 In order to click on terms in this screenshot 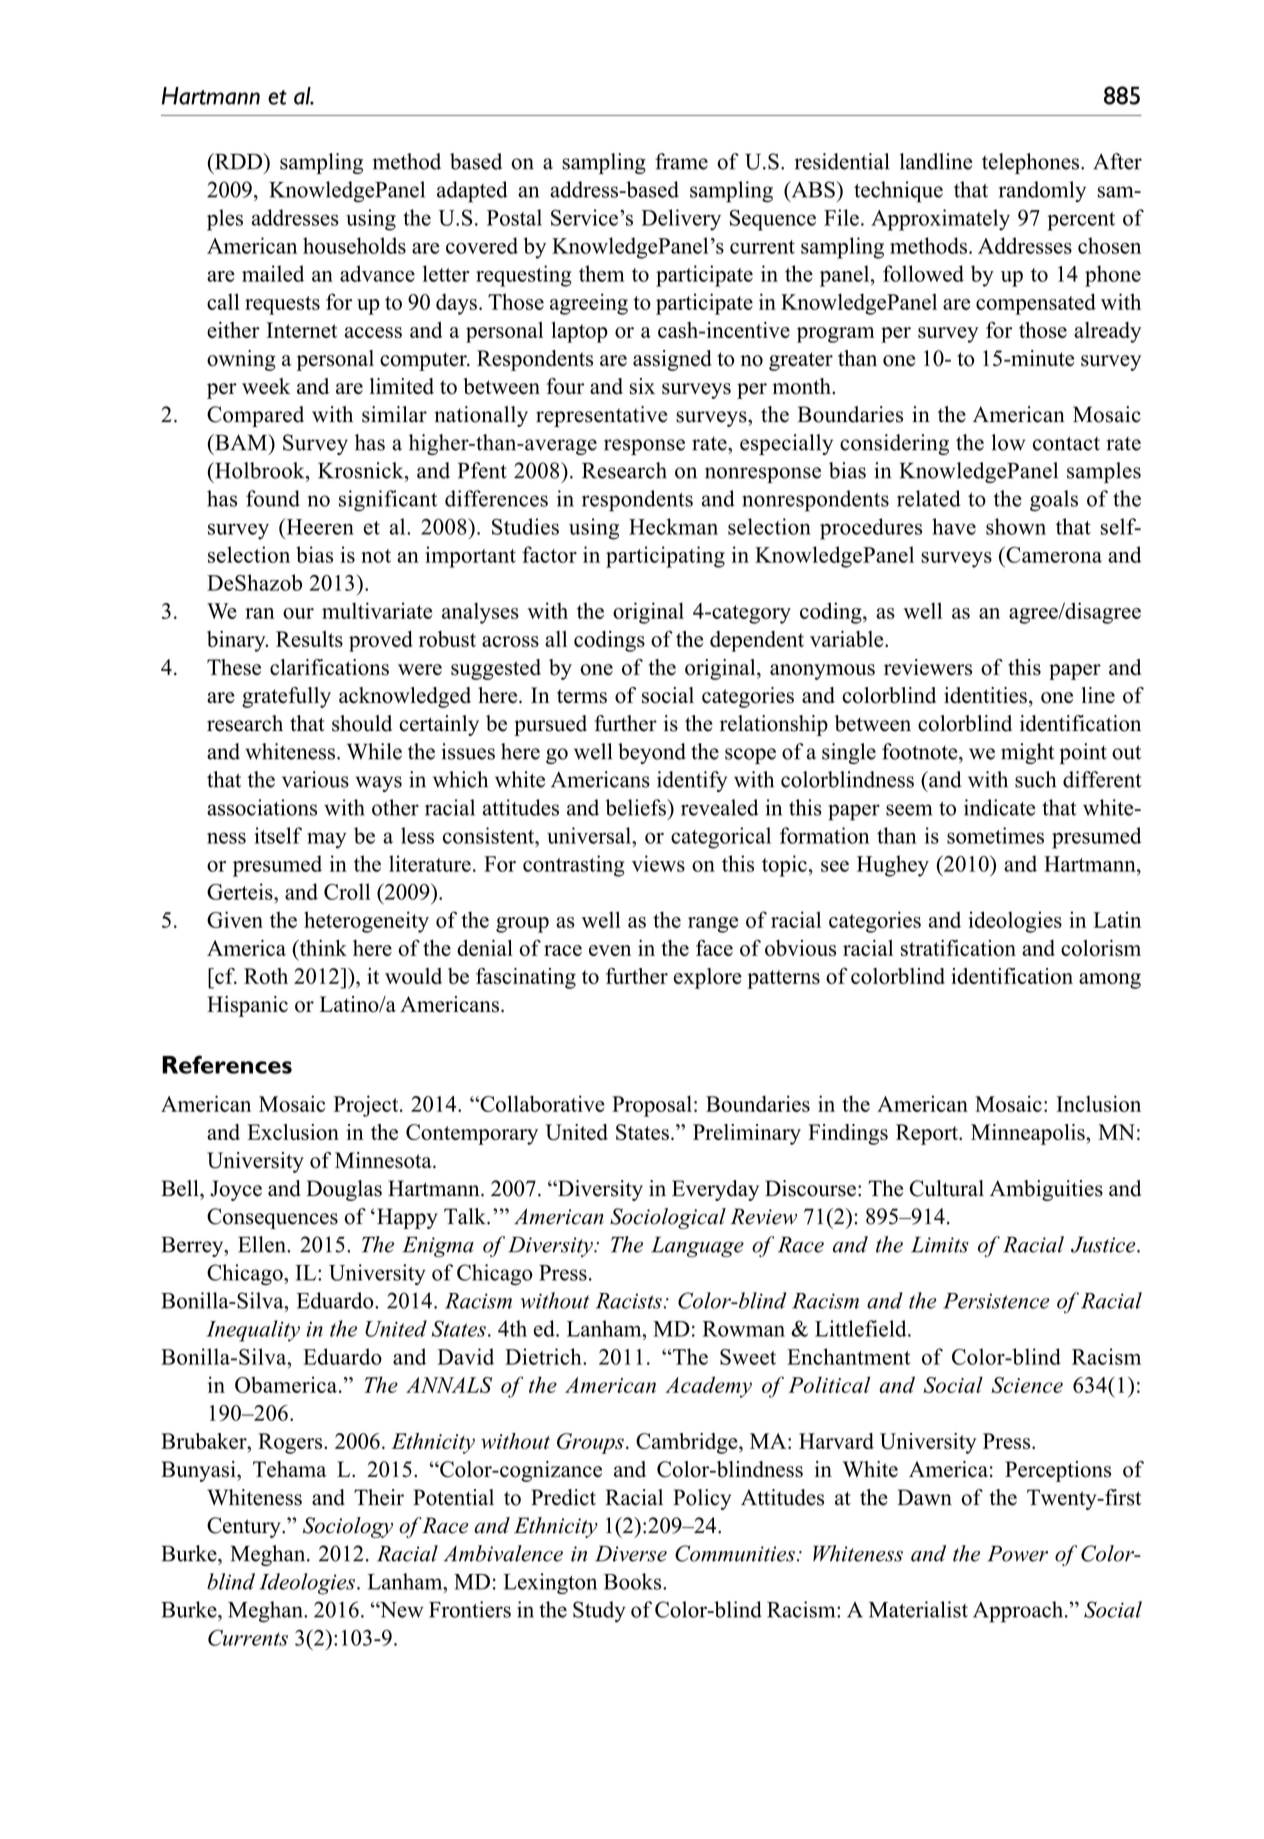, I will do `click(582, 696)`.
